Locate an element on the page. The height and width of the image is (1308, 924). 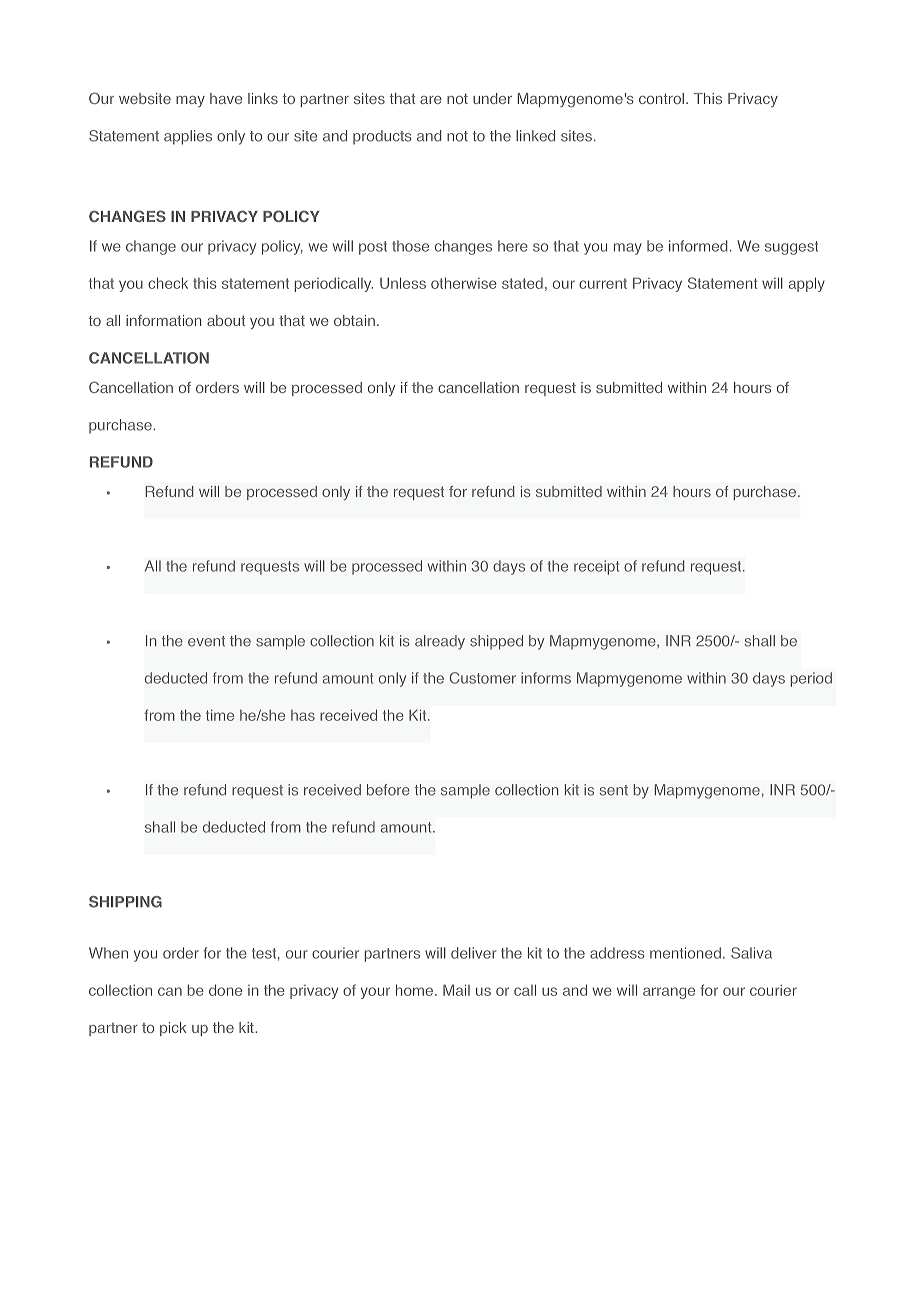
already is located at coordinates (440, 642).
